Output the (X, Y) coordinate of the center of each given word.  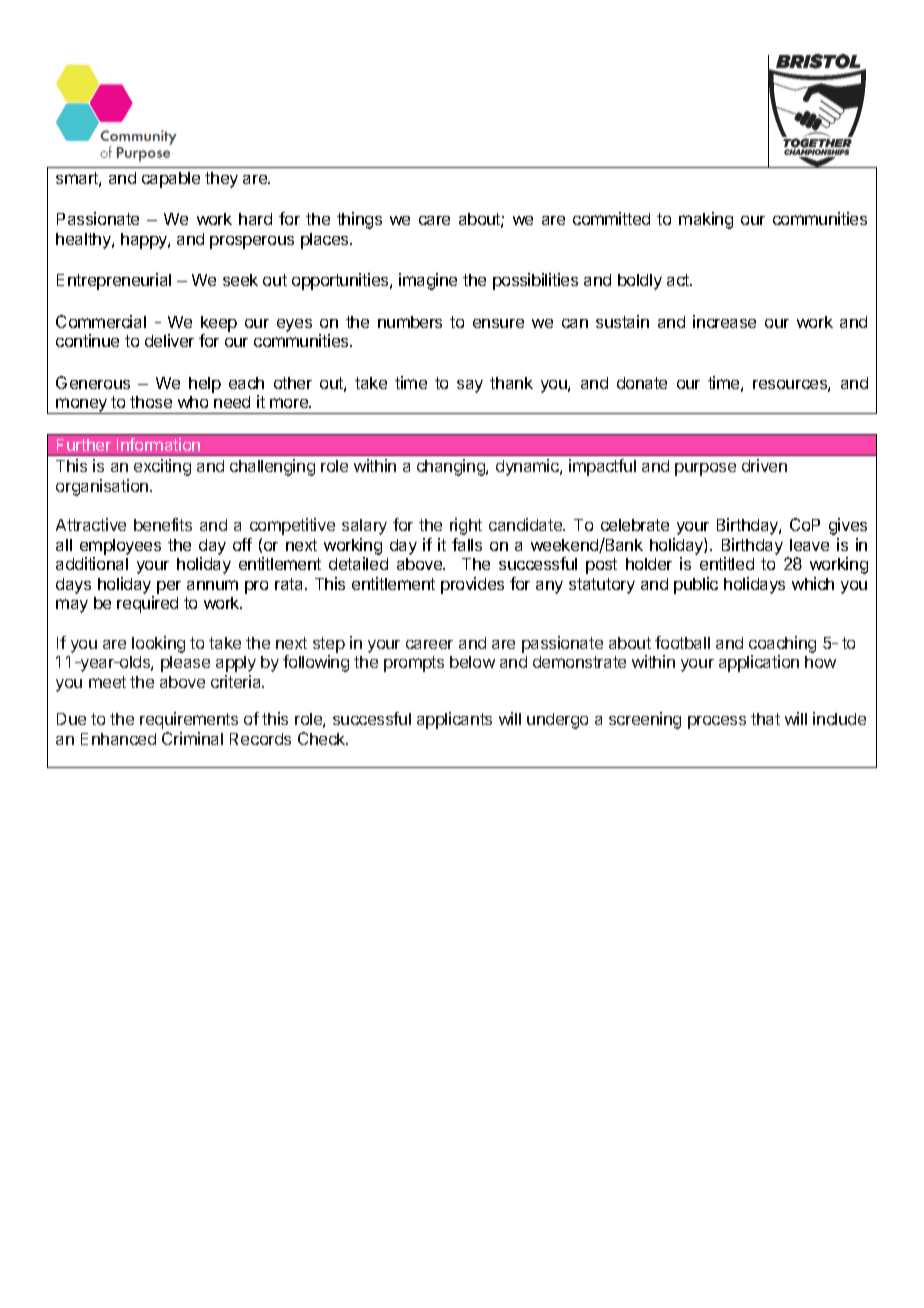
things (359, 220)
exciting (162, 467)
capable (171, 180)
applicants (454, 720)
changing (452, 467)
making (706, 220)
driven (764, 465)
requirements (189, 720)
